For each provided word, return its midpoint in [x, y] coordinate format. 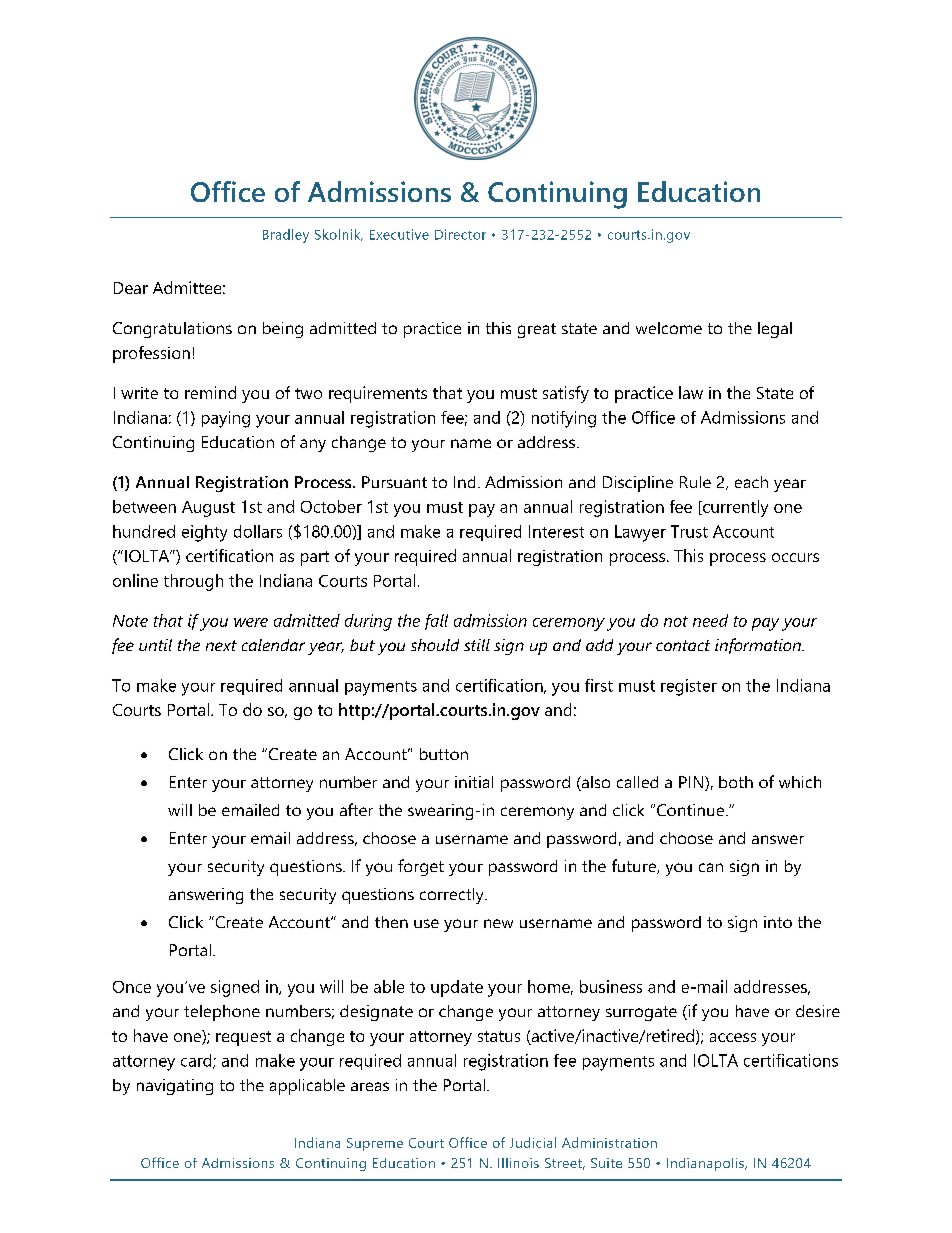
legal [775, 330]
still [477, 645]
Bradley [286, 236]
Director [460, 234]
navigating [175, 1087]
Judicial [533, 1142]
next [221, 645]
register [689, 687]
